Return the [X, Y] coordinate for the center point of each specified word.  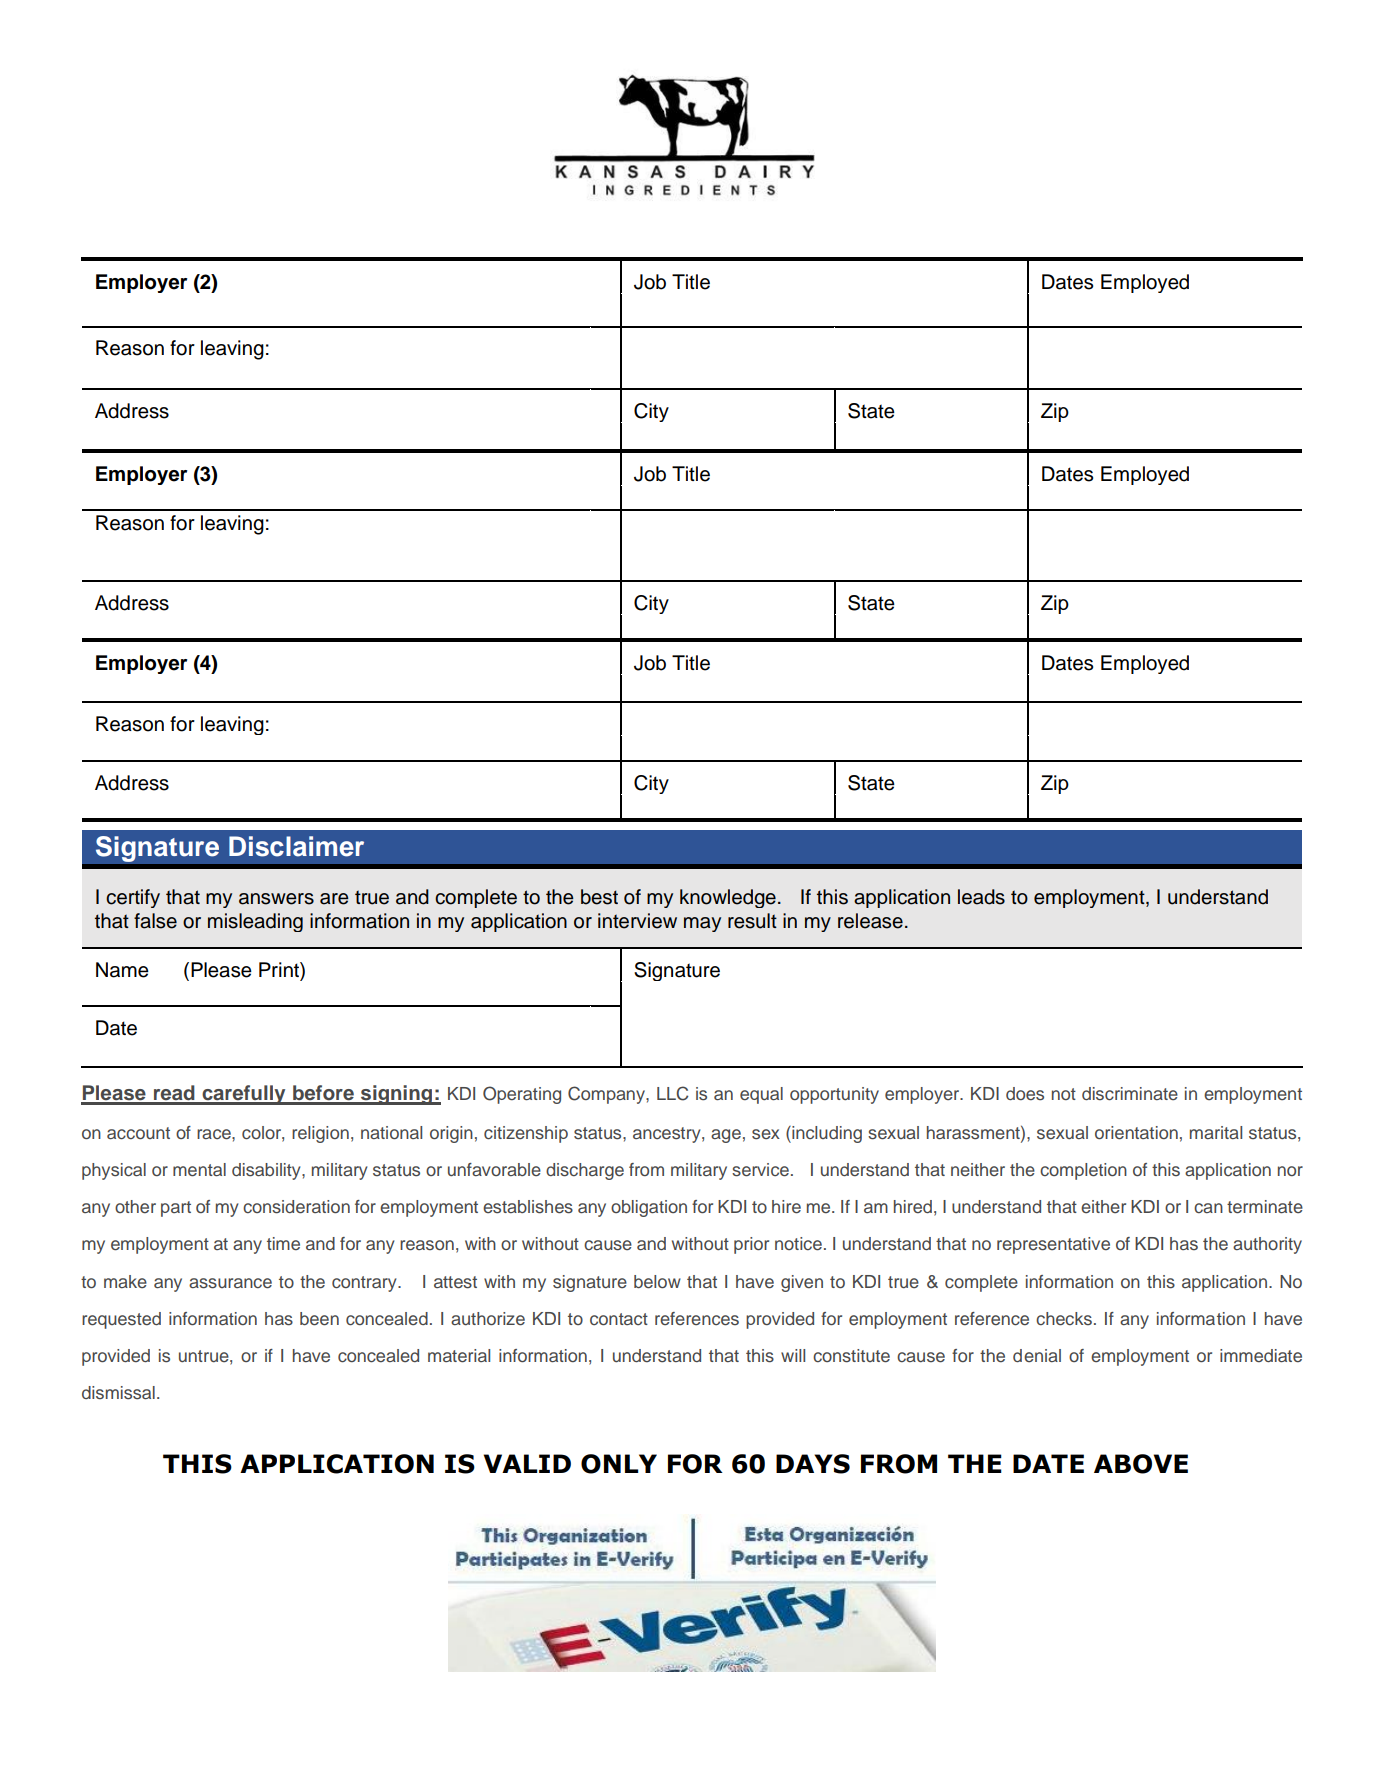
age [726, 1136]
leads [981, 897]
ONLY [619, 1464]
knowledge [728, 898]
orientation [1136, 1133]
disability [267, 1171]
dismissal [118, 1393]
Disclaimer [296, 846]
